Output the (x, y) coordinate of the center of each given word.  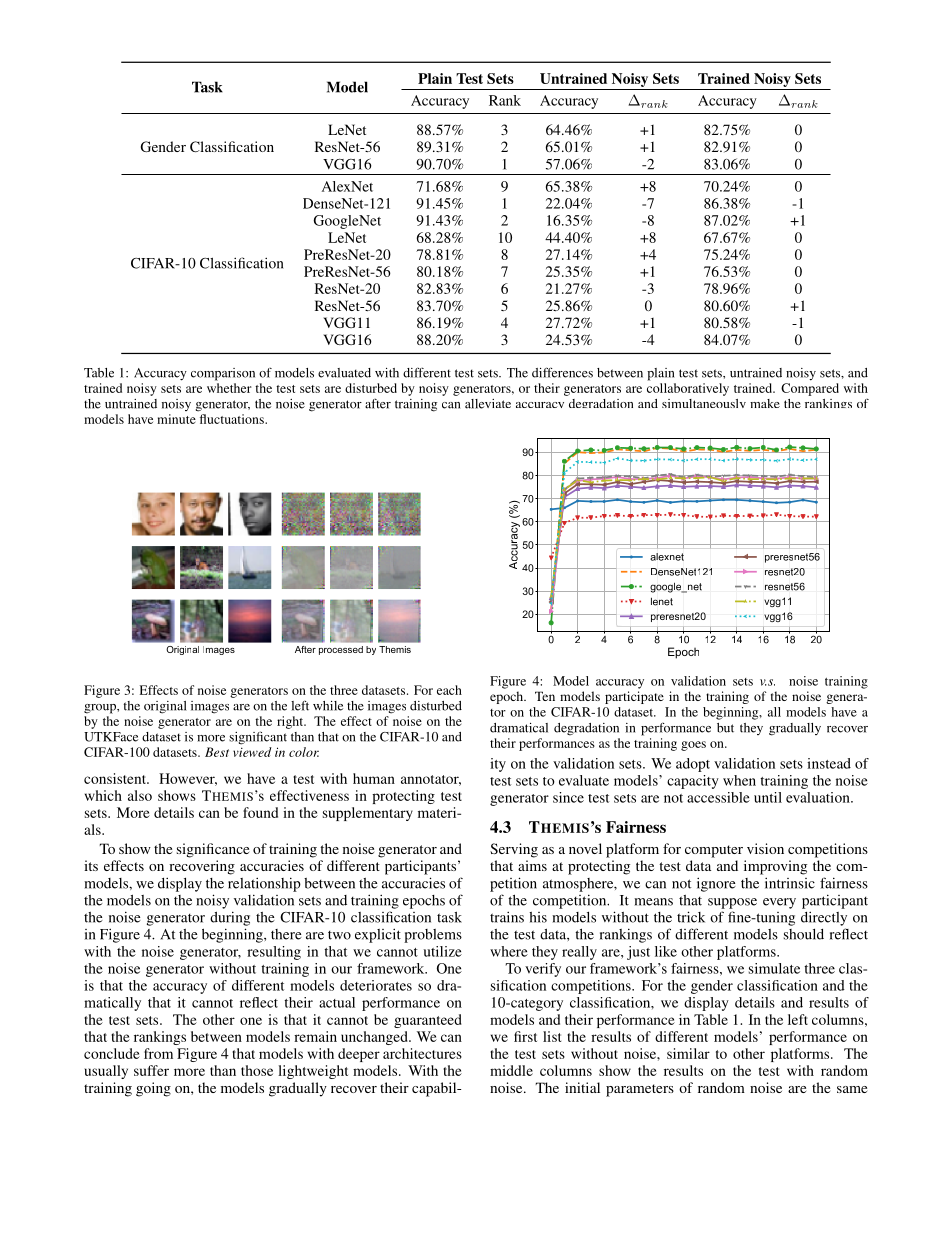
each (449, 690)
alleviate (488, 404)
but (725, 728)
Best (217, 752)
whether (229, 388)
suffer (151, 1070)
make (765, 403)
